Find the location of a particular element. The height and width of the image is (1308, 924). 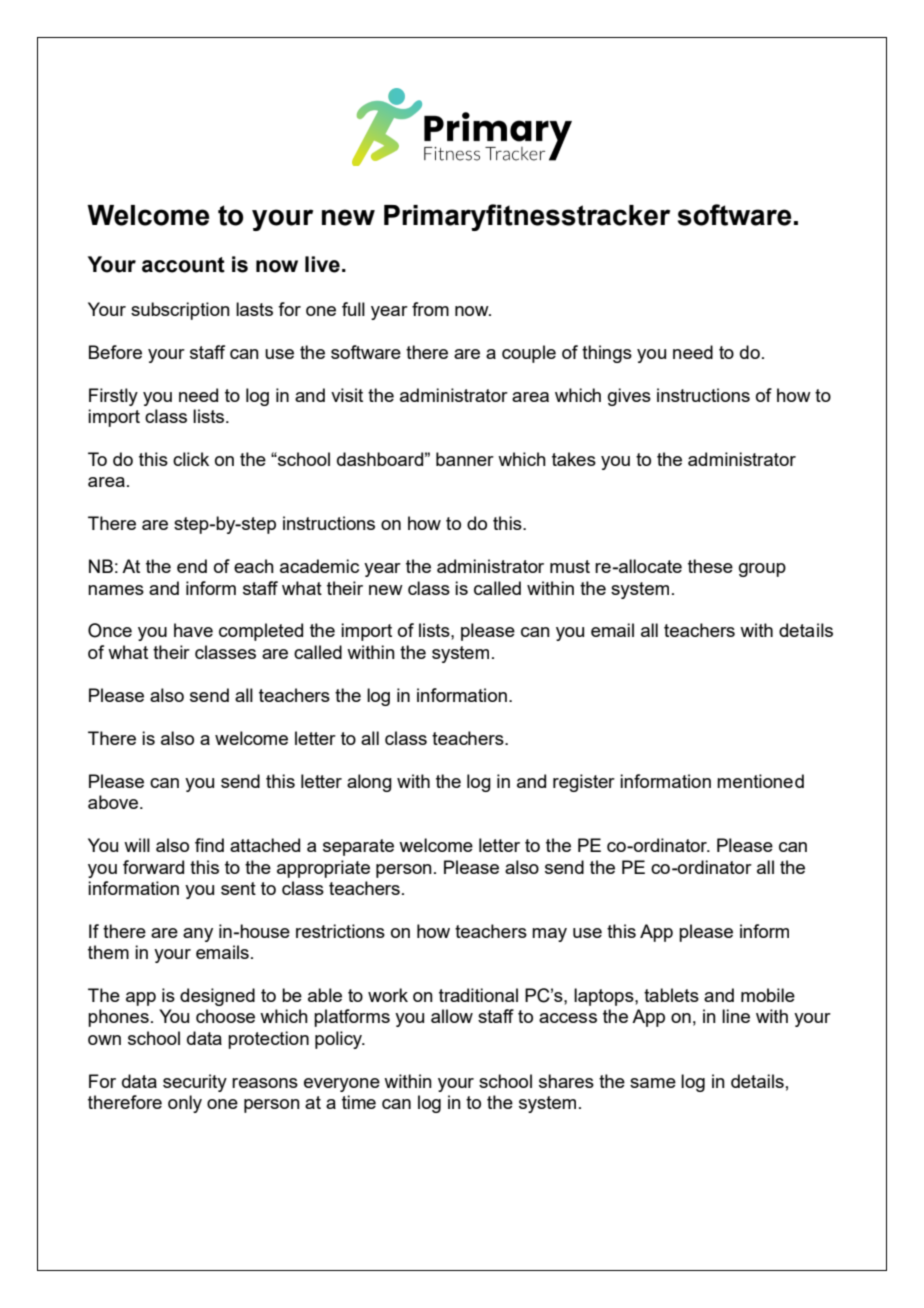

find is located at coordinates (209, 845).
